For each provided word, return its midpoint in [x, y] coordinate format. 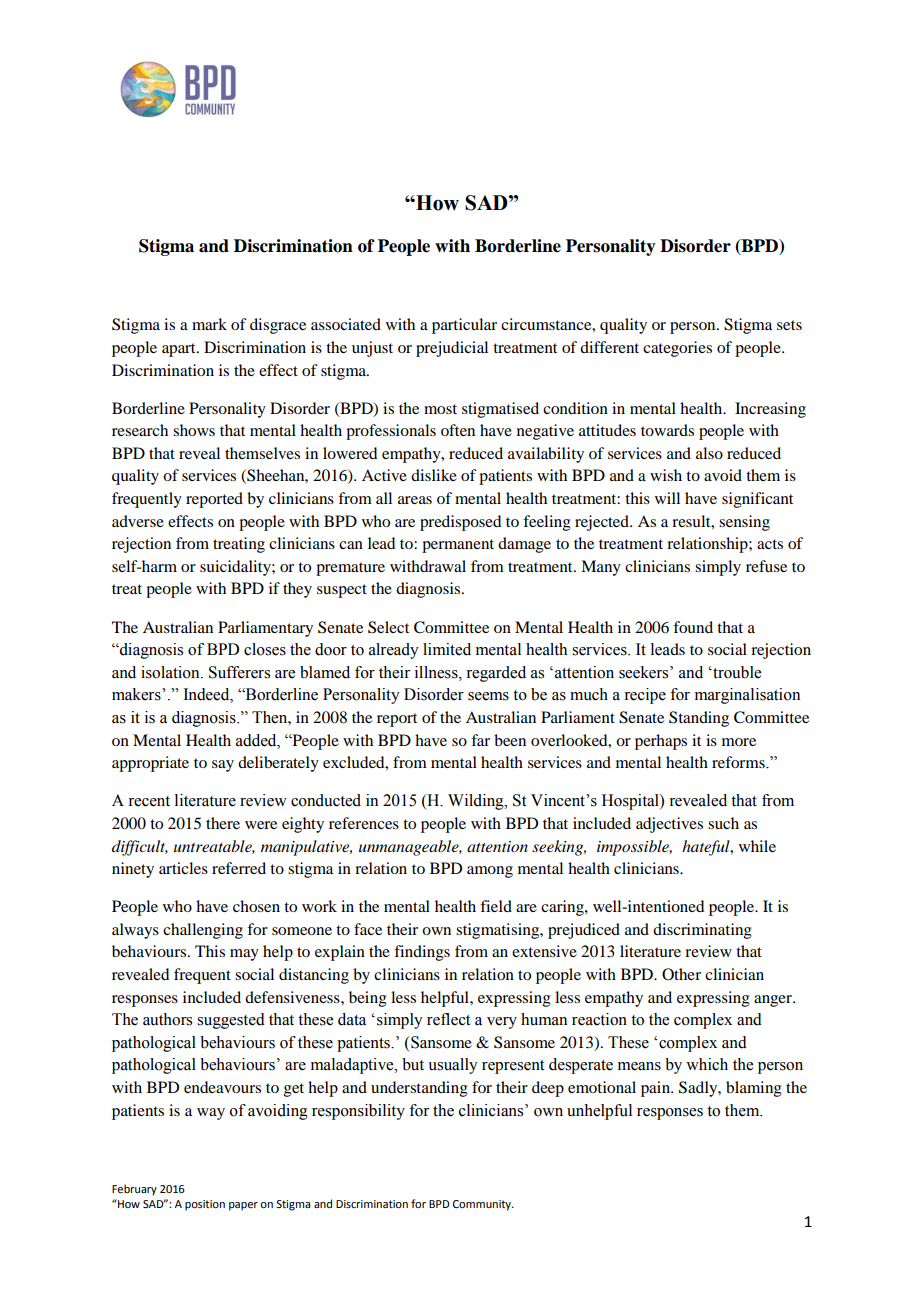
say [223, 766]
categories [677, 349]
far [480, 740]
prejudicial [452, 349]
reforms [739, 762]
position [205, 1205]
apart [180, 350]
